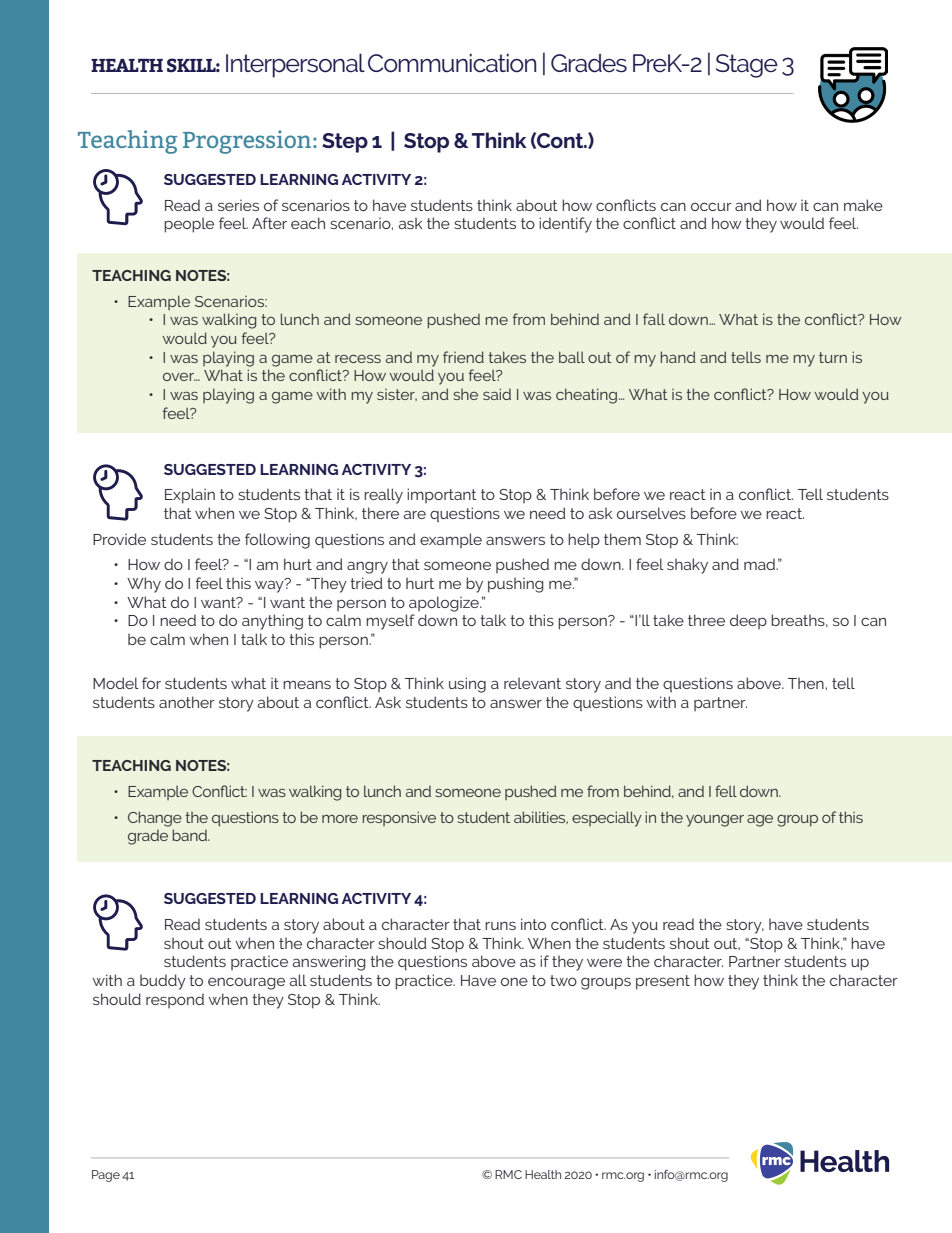 The height and width of the image is (1233, 952). Describe the element at coordinates (248, 142) in the image. I see `Progression` at that location.
